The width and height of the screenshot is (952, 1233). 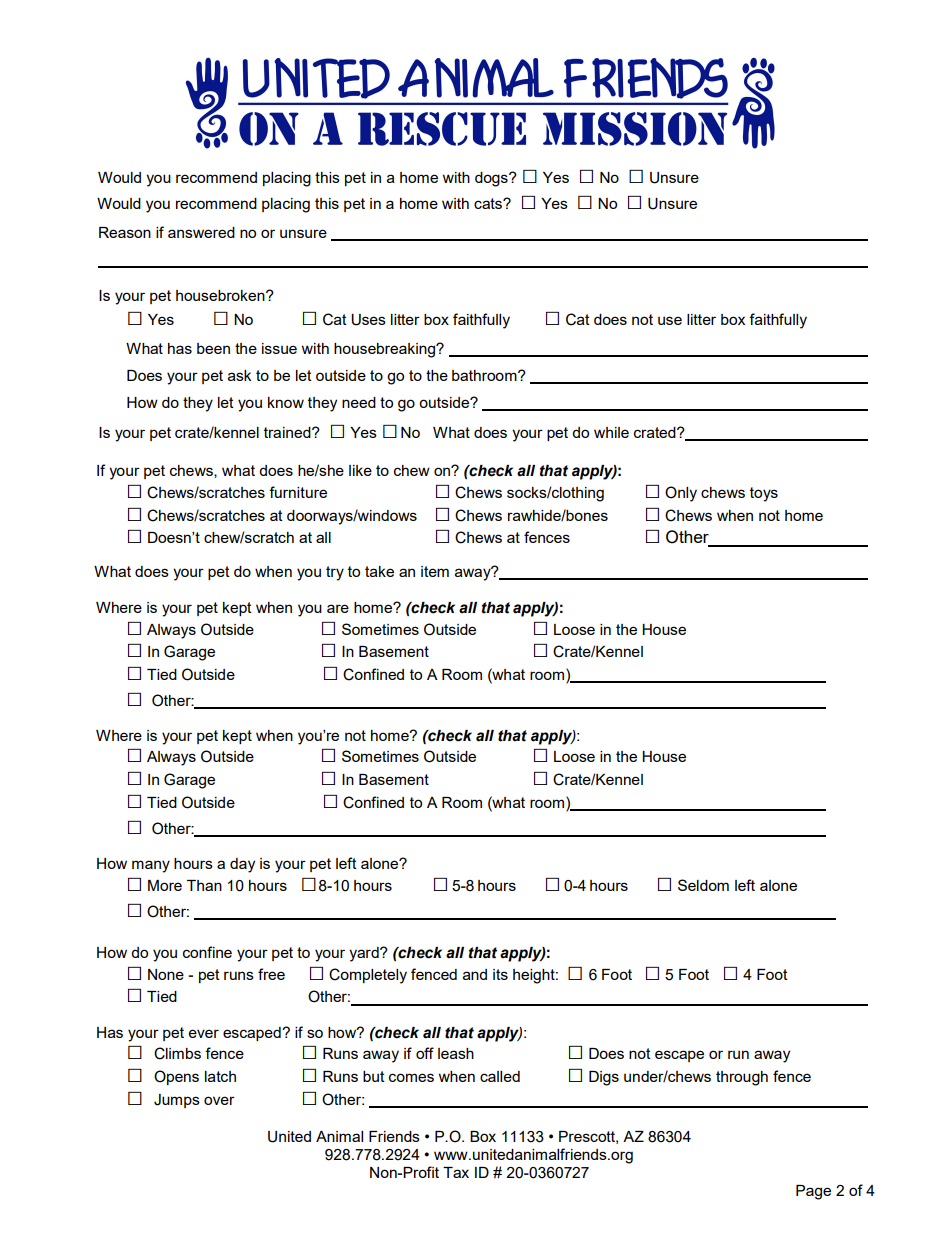 I want to click on are, so click(x=338, y=608).
